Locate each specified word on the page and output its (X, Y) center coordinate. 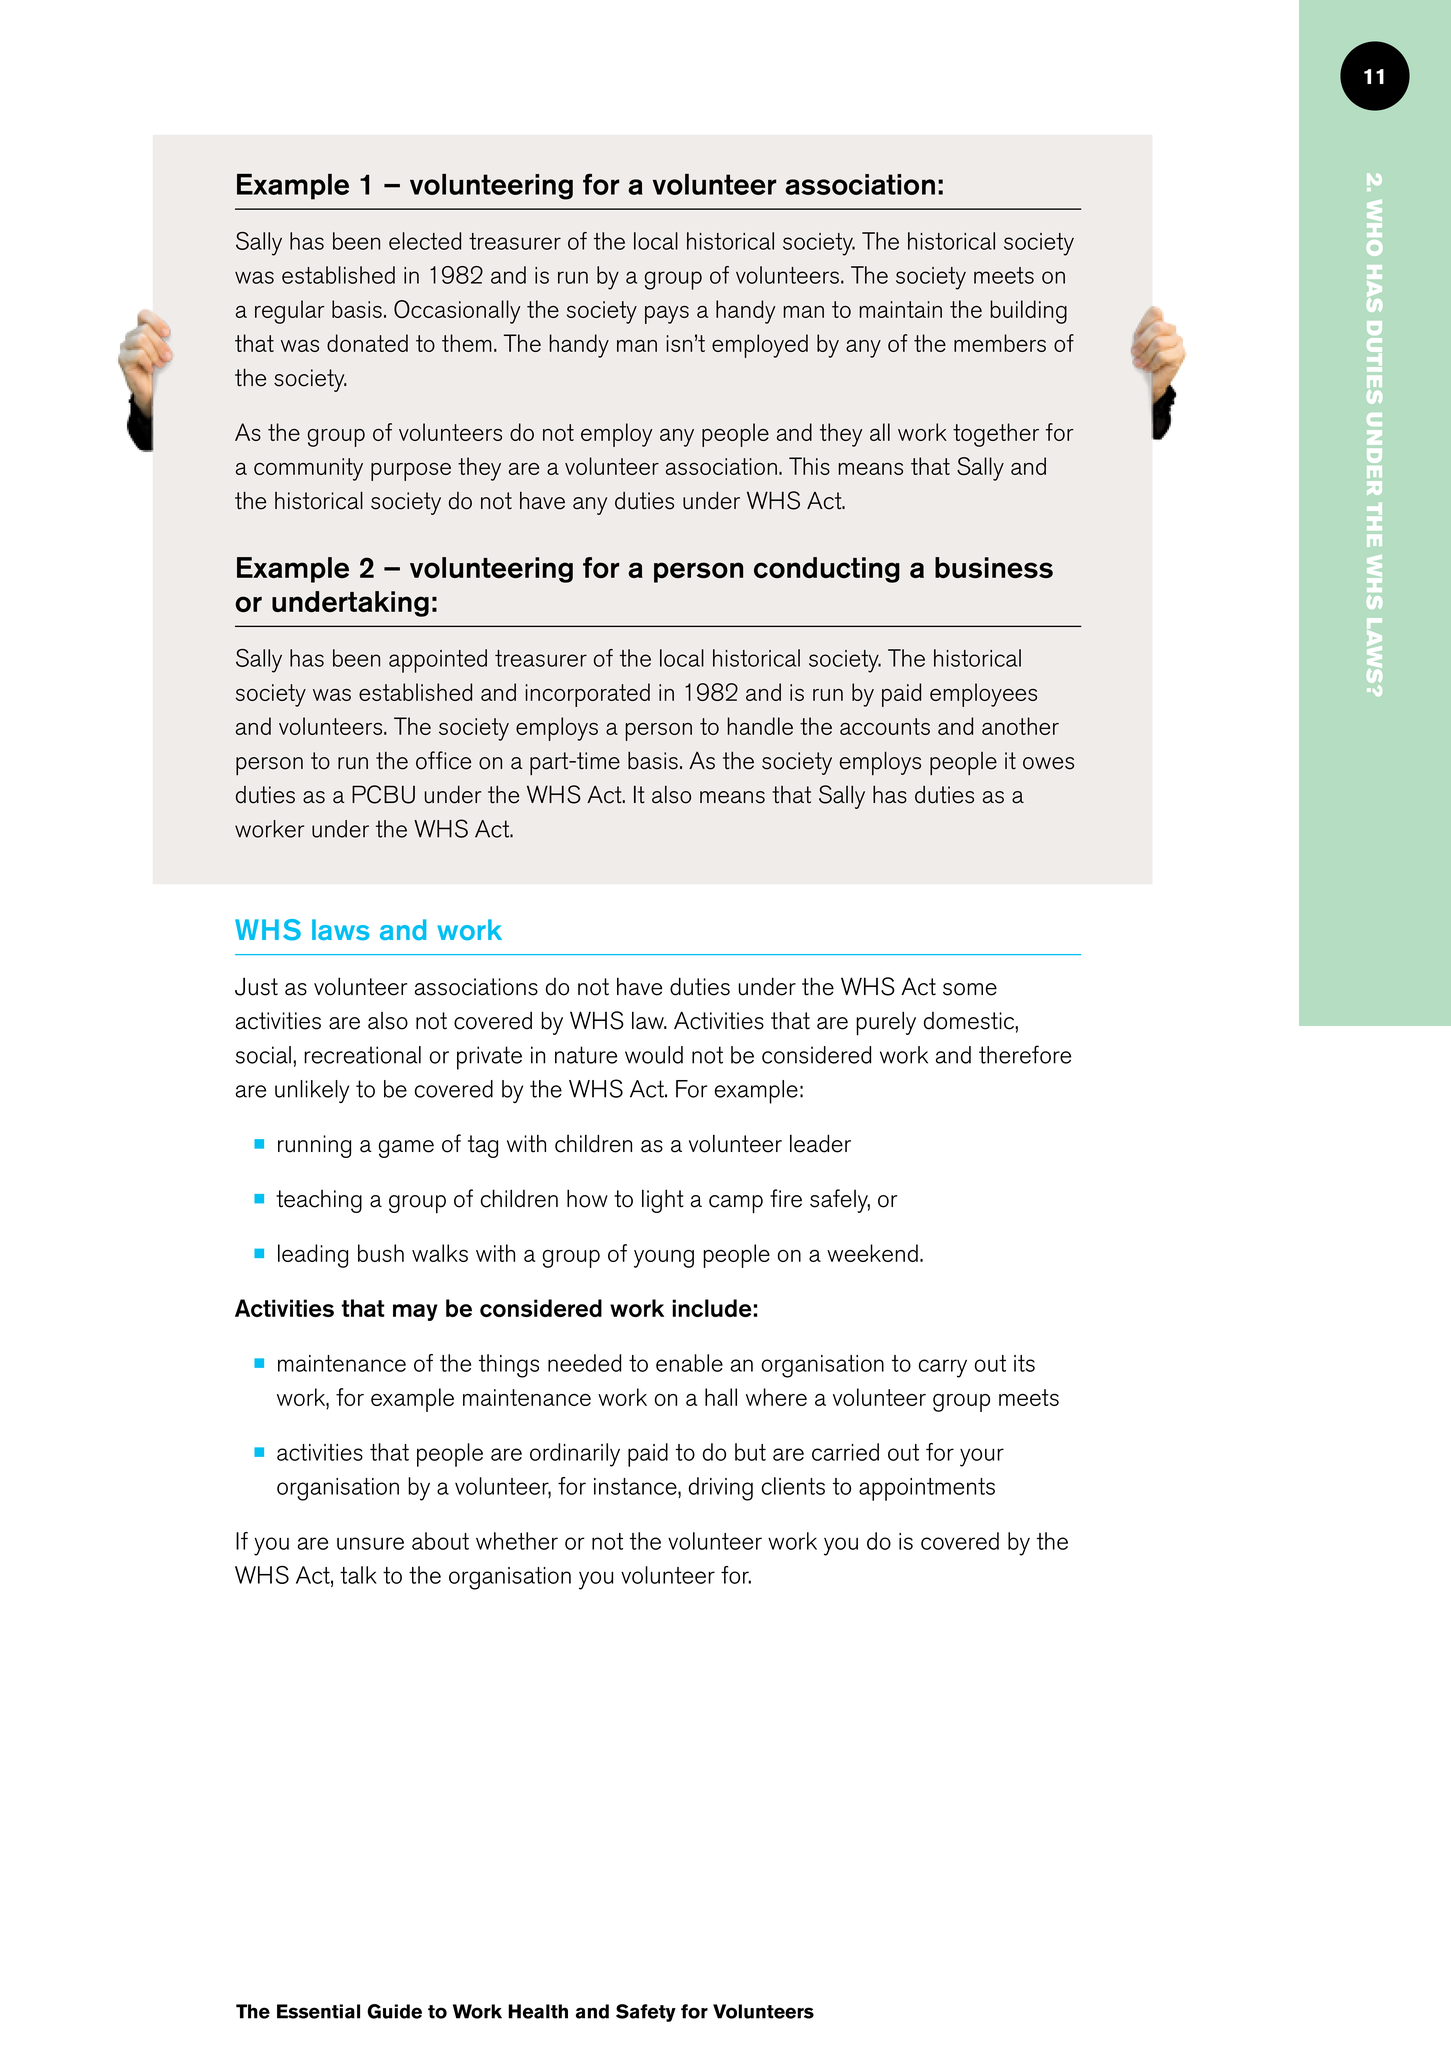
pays (667, 315)
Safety (646, 2013)
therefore (1025, 1054)
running (314, 1146)
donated (367, 343)
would (654, 1055)
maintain (900, 309)
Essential (318, 2011)
